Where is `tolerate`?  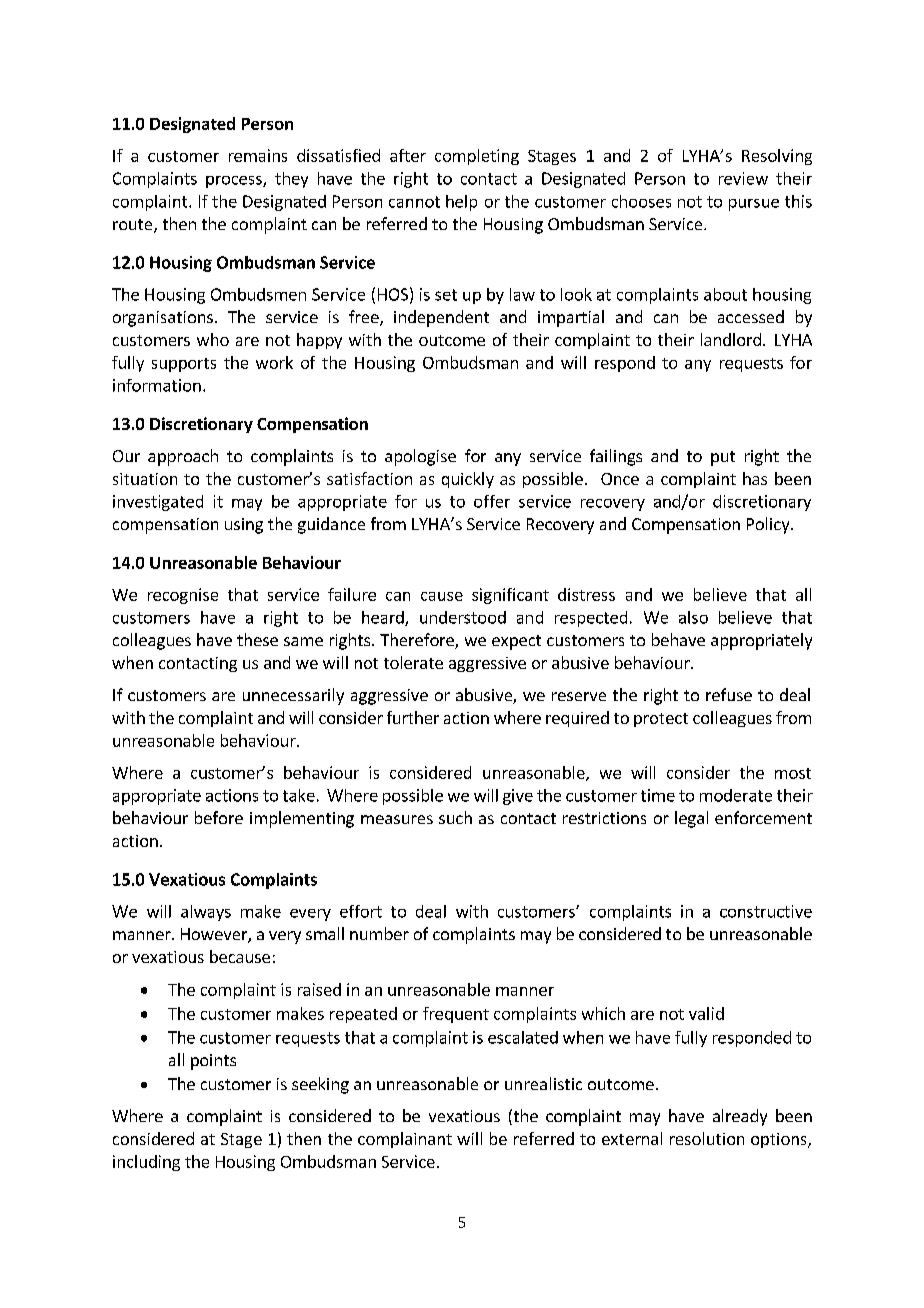
tolerate is located at coordinates (413, 662).
